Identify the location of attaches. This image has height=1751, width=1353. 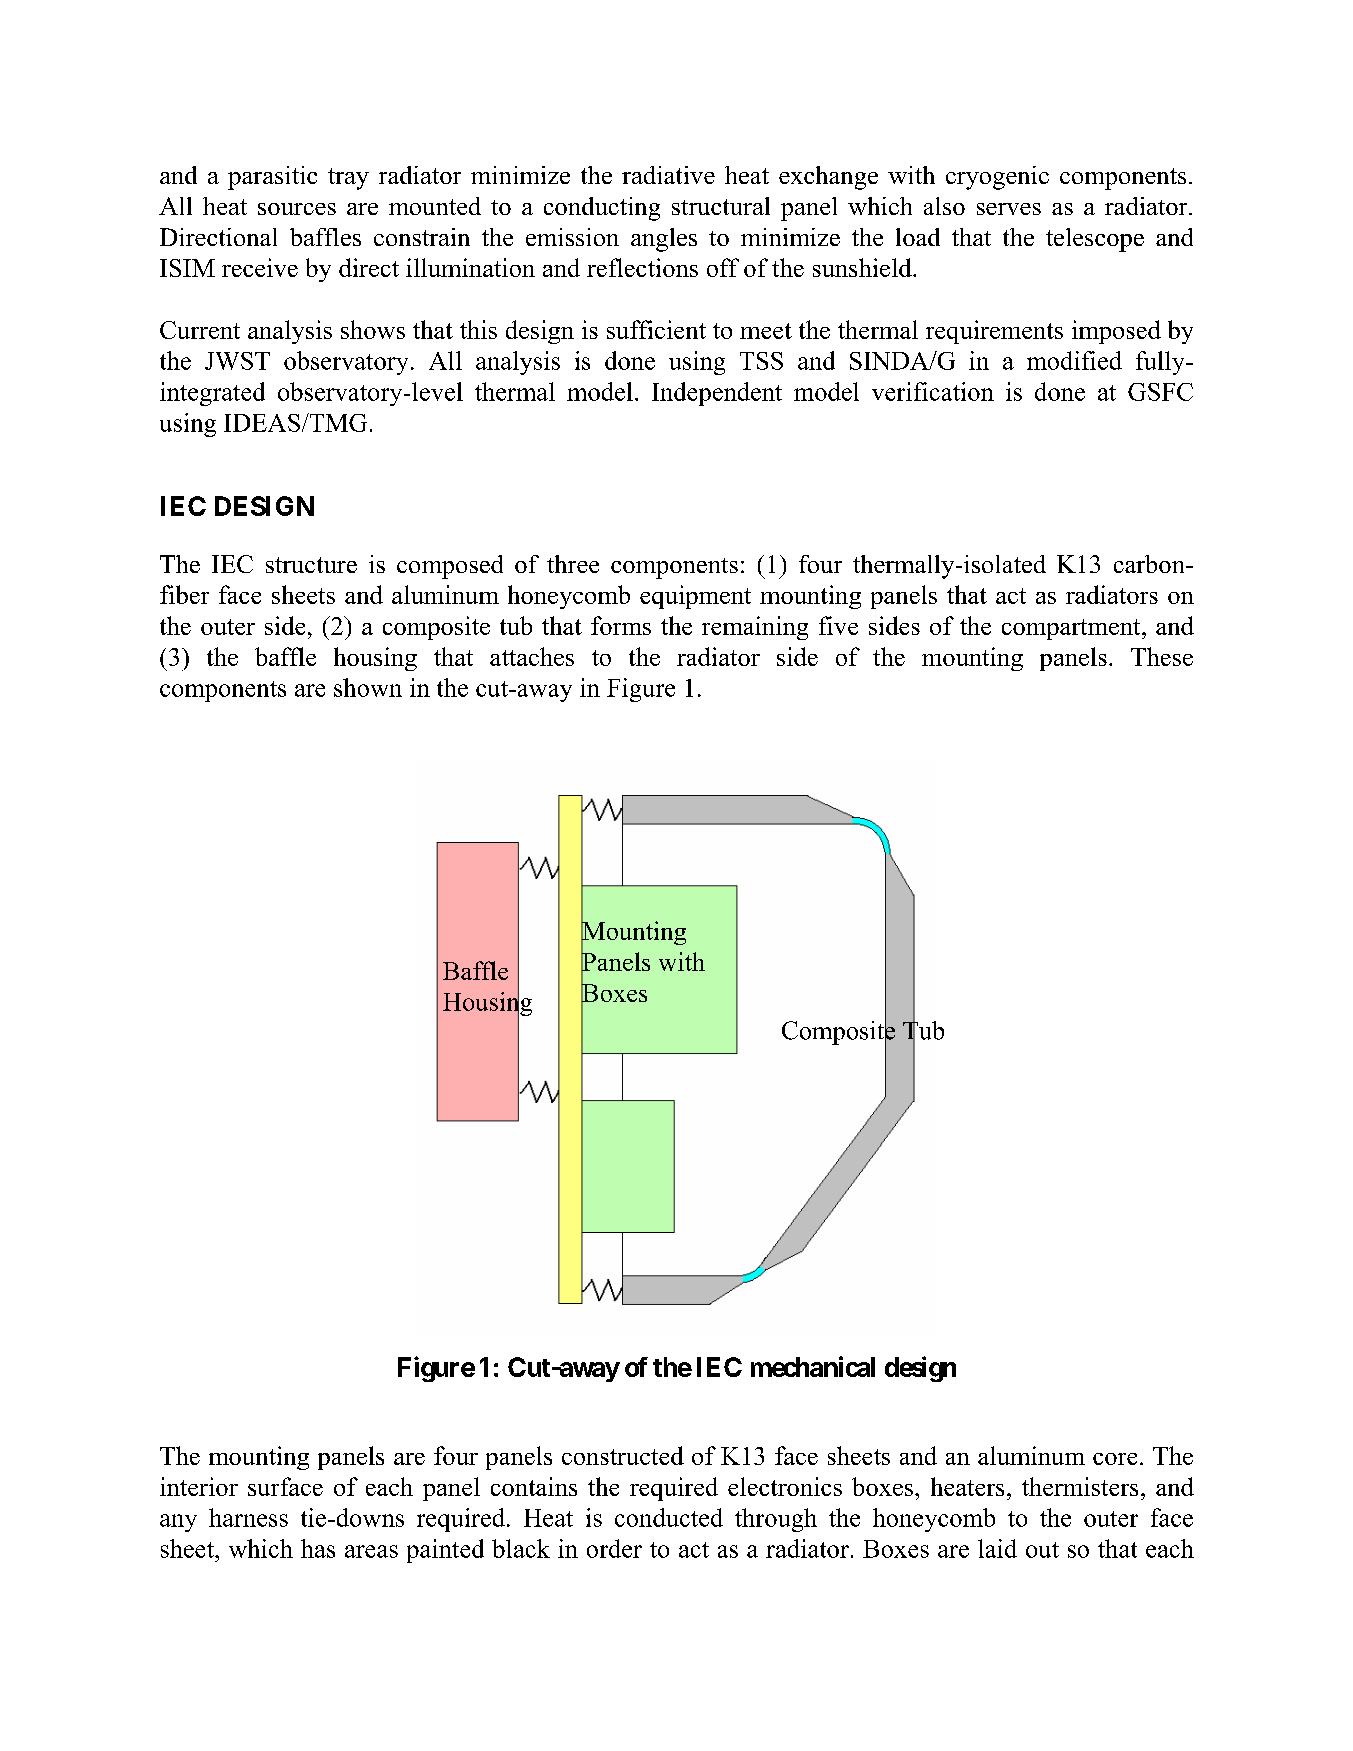
(532, 656).
